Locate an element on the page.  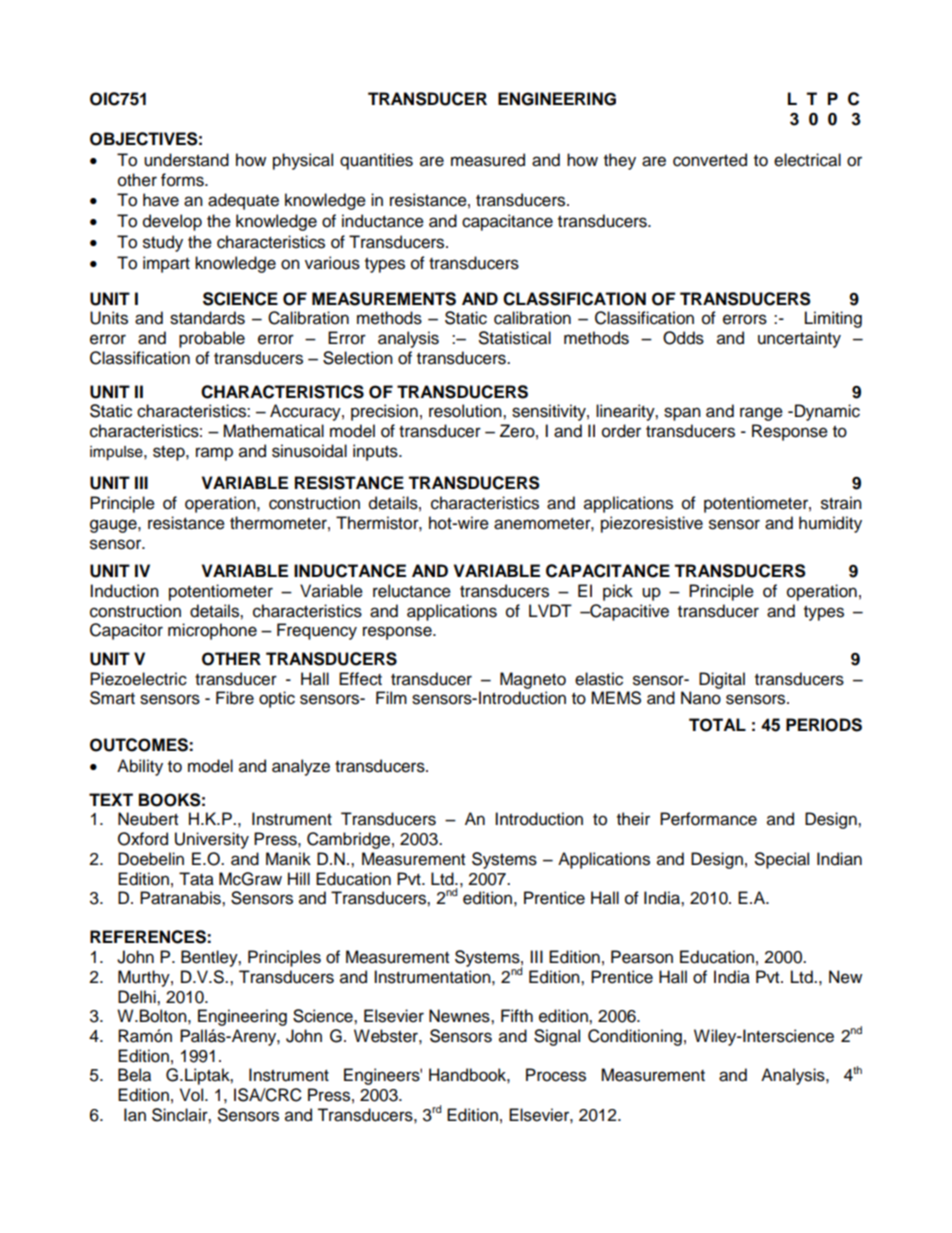
LVDT is located at coordinates (550, 610).
